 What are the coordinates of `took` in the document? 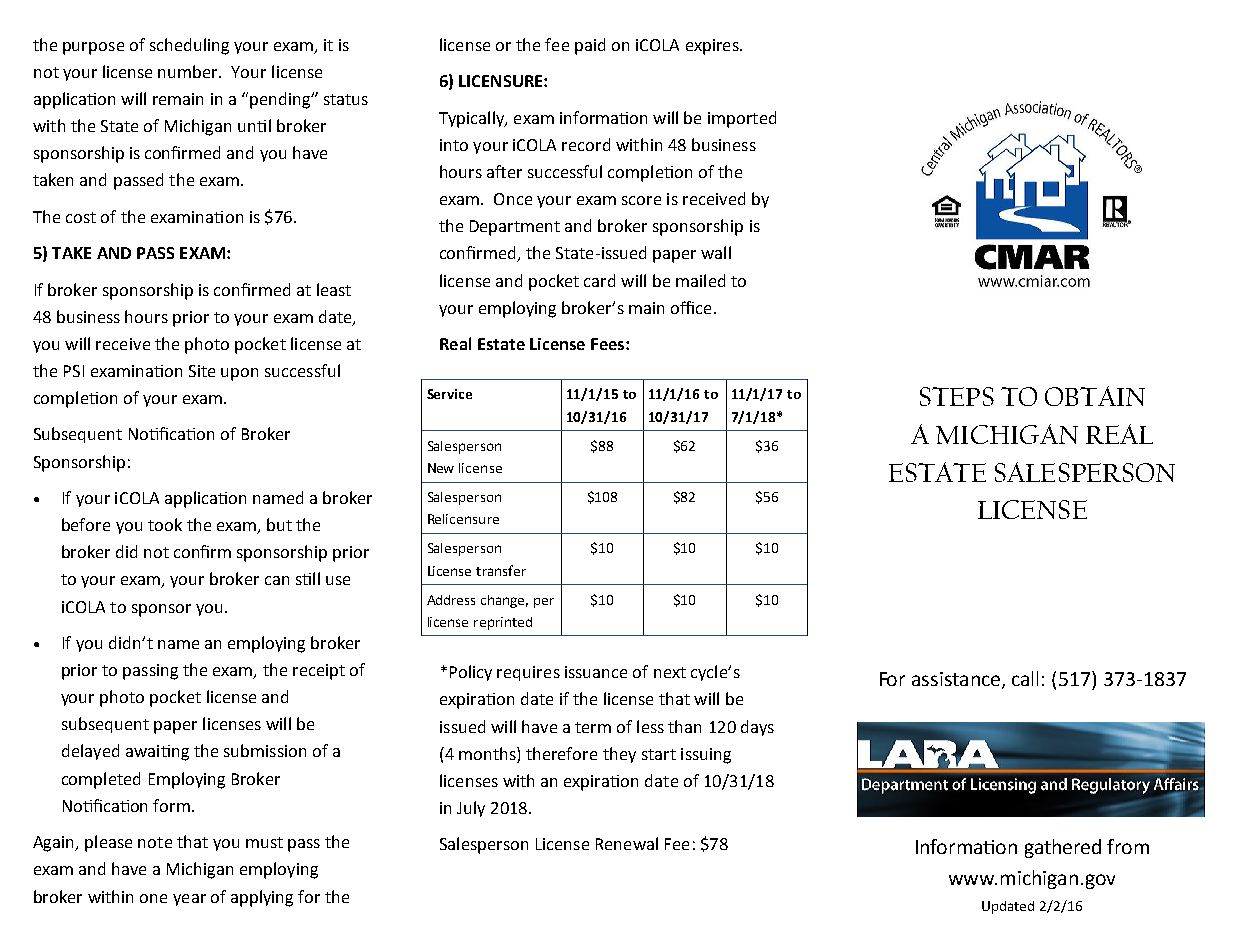 It's located at (165, 524).
